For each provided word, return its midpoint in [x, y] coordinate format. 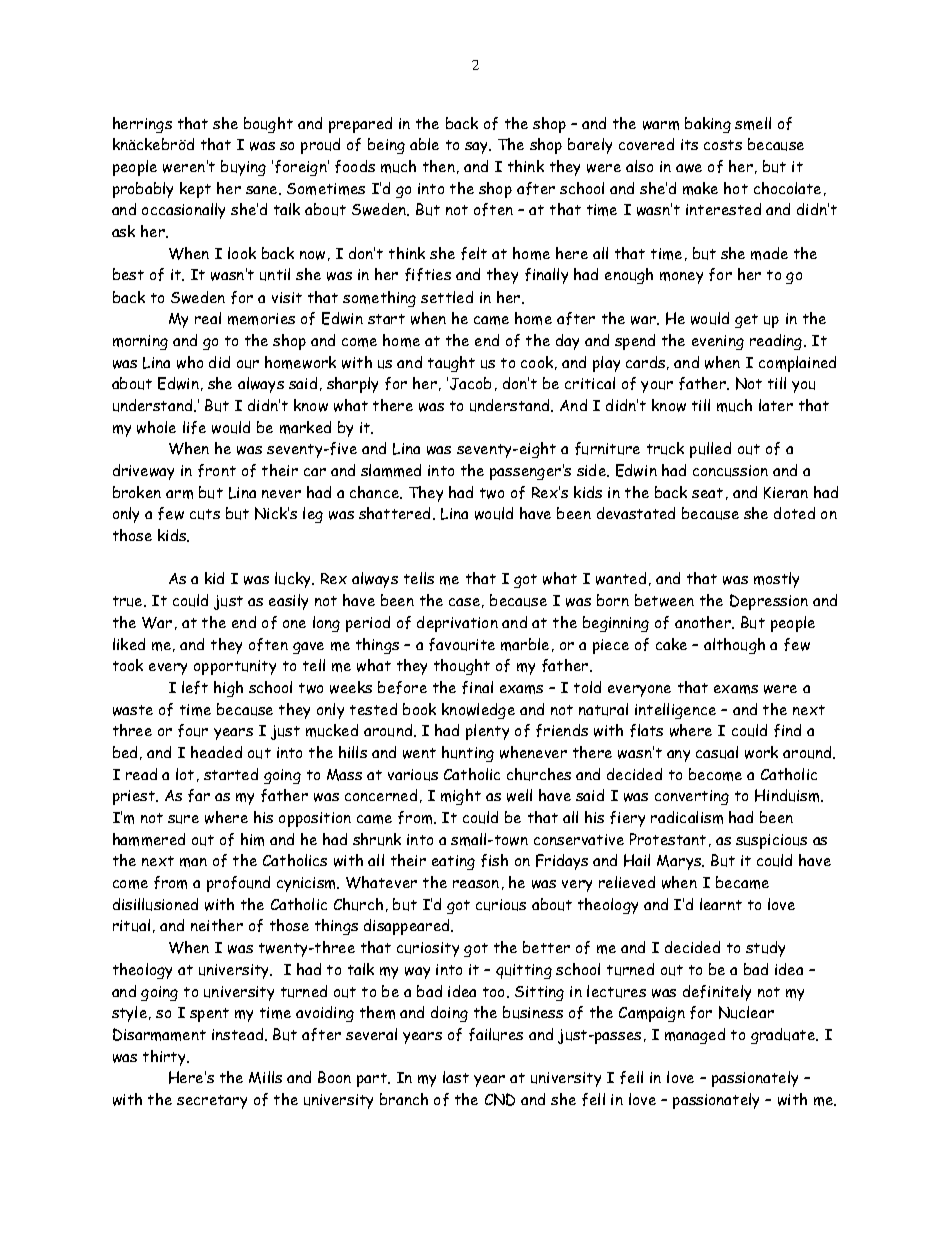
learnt [721, 904]
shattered [396, 513]
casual [717, 752]
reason [476, 884]
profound [238, 884]
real [208, 318]
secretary [212, 1102]
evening [718, 342]
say [478, 148]
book [419, 709]
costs [723, 145]
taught [451, 364]
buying [243, 168]
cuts [205, 514]
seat [707, 493]
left [195, 687]
